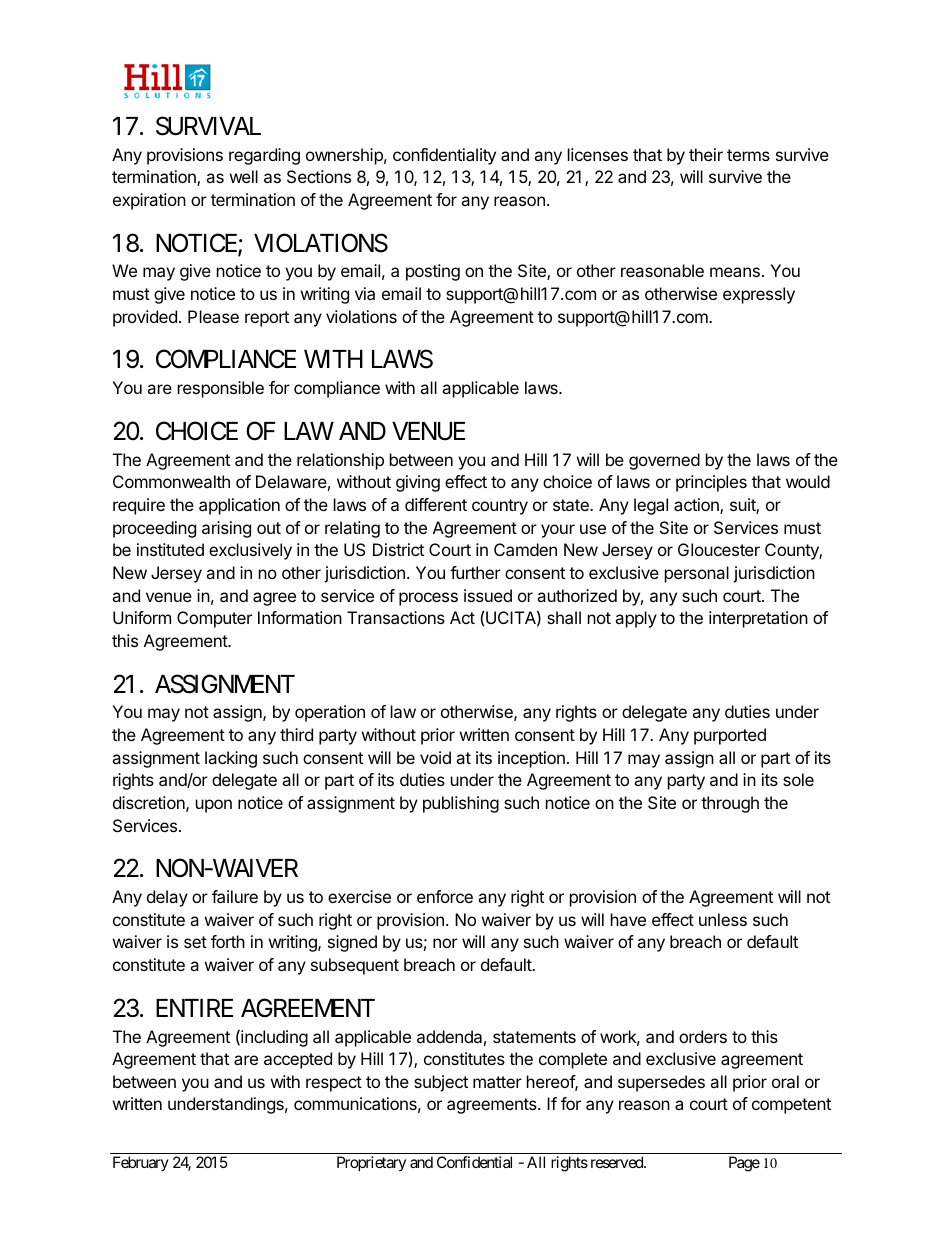  I want to click on failure, so click(235, 896).
